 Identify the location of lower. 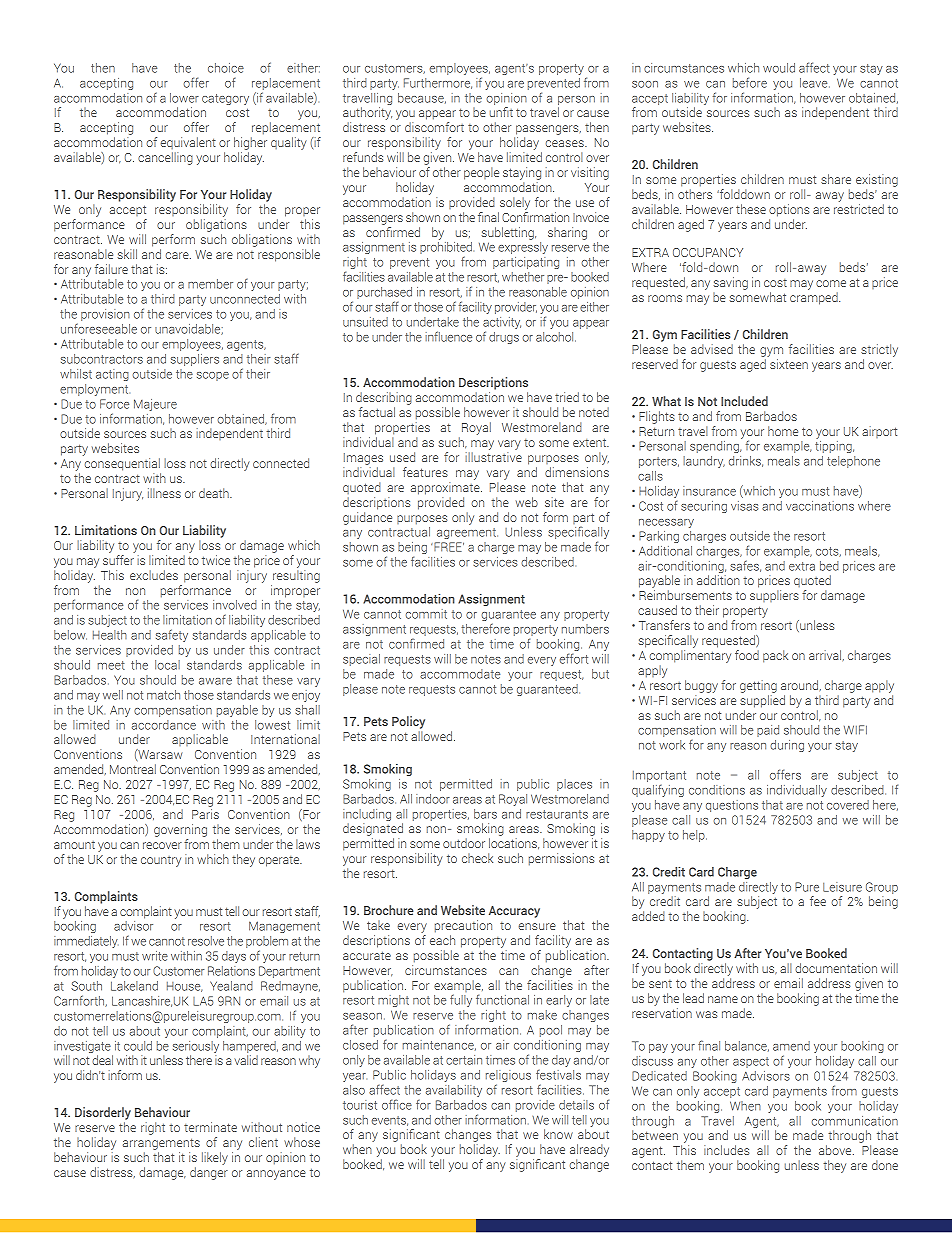
(184, 98).
